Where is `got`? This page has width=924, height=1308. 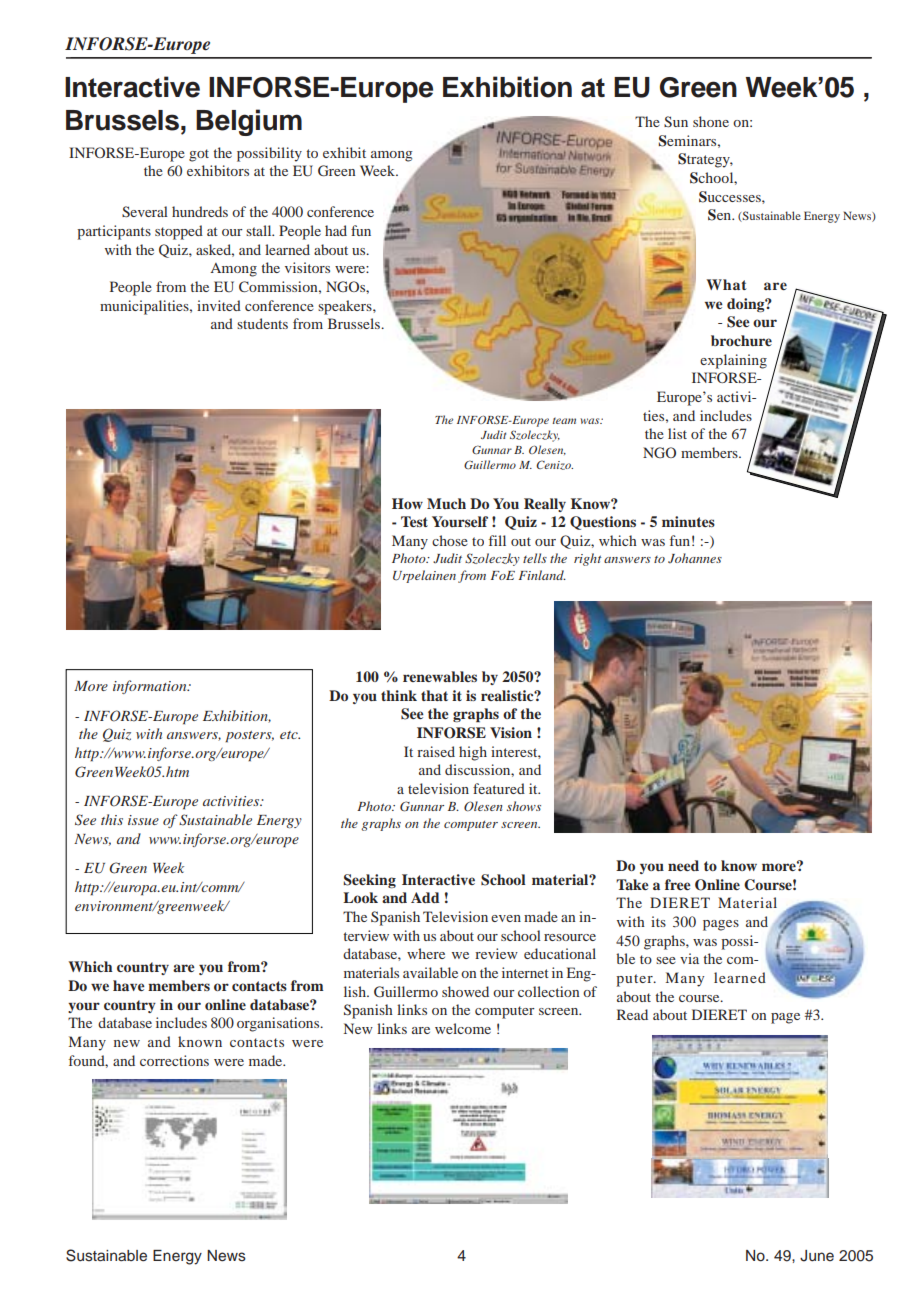
got is located at coordinates (199, 155).
